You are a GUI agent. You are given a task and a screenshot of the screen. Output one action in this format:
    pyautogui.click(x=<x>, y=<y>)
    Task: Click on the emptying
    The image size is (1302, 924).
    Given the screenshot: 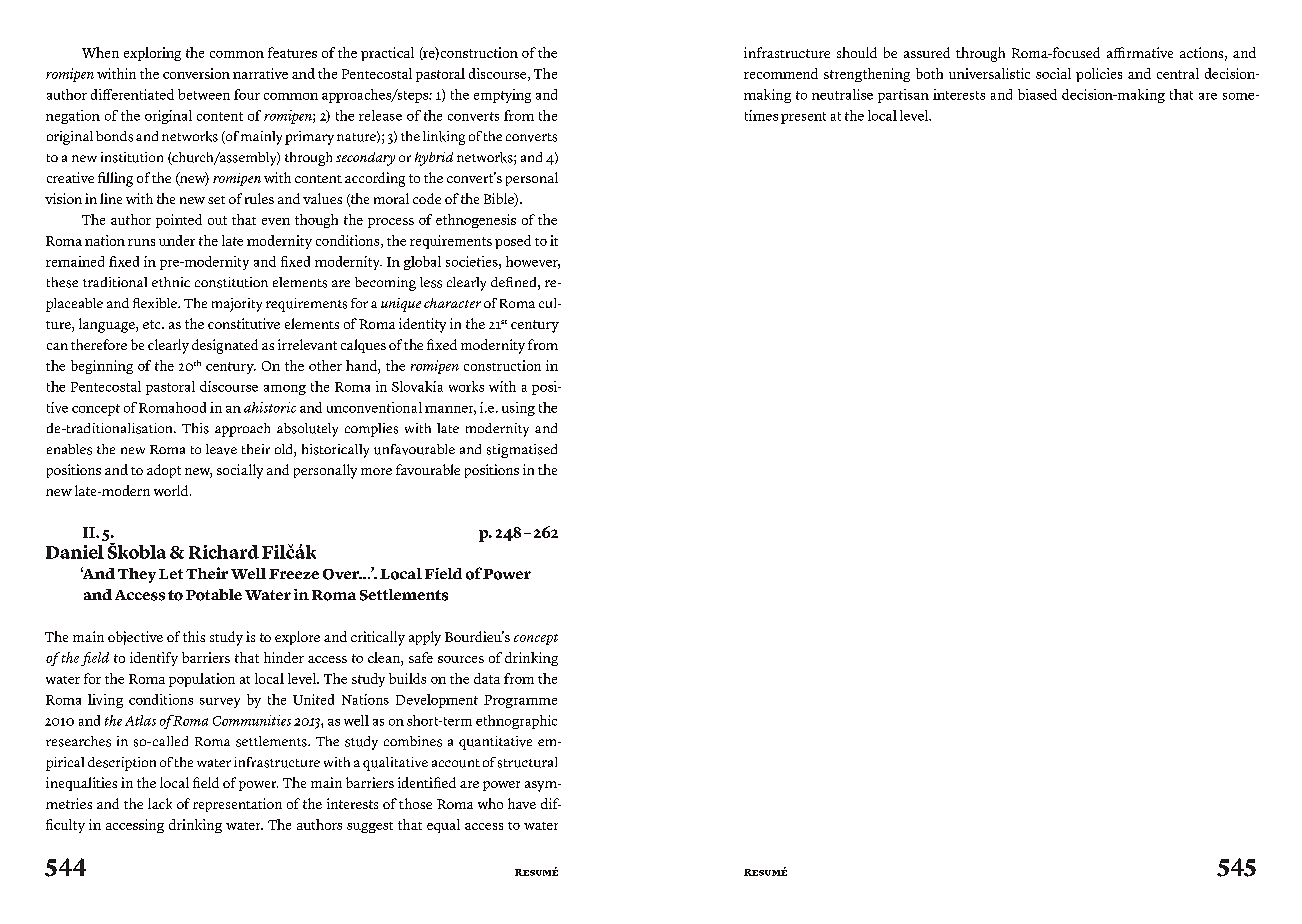 What is the action you would take?
    pyautogui.click(x=502, y=96)
